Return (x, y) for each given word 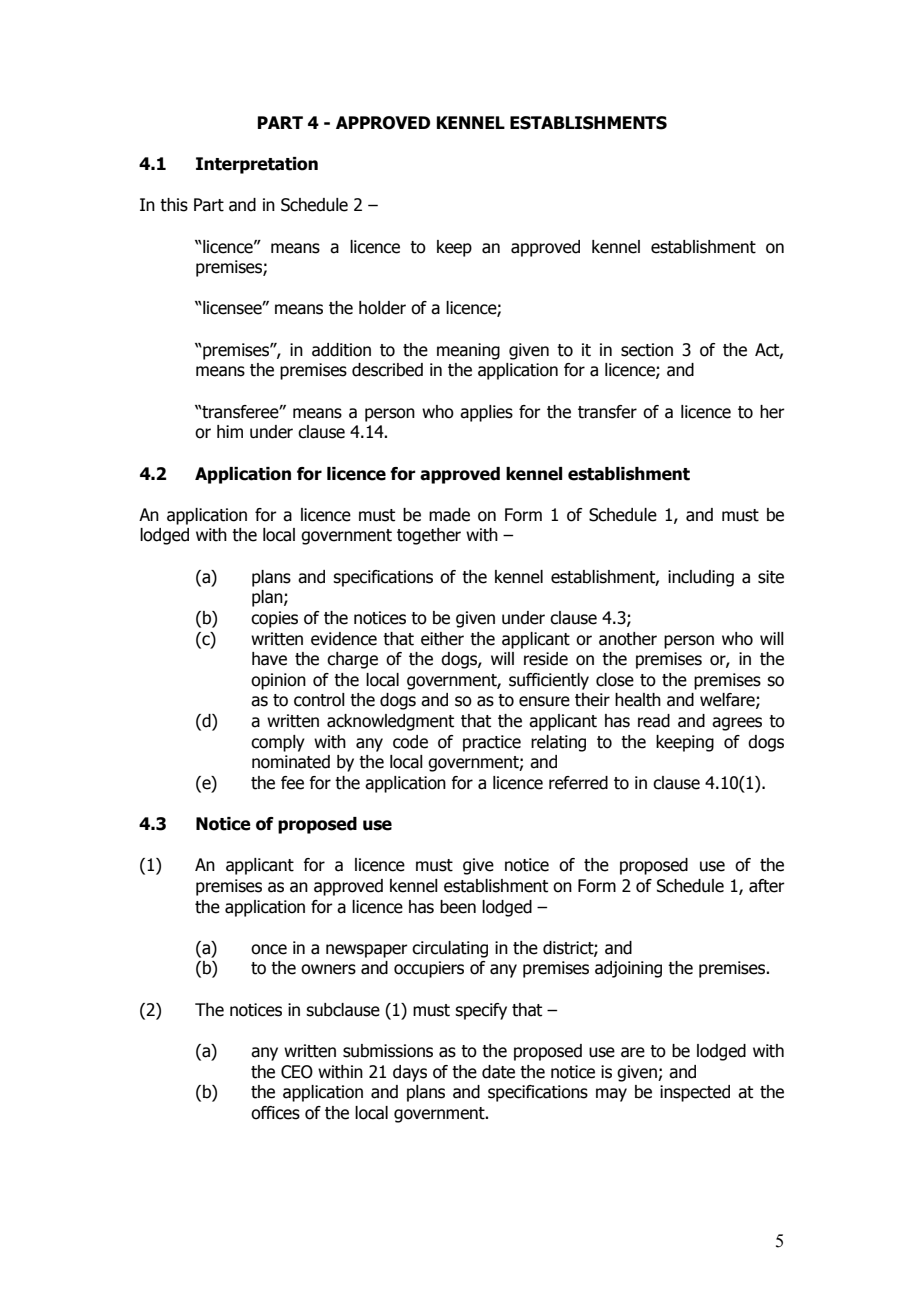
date (498, 1072)
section (647, 350)
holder (382, 308)
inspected (695, 1093)
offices (275, 1113)
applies (486, 413)
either (442, 639)
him (230, 431)
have (269, 659)
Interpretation (257, 165)
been (458, 907)
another (628, 639)
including (701, 578)
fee (292, 783)
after (767, 886)
